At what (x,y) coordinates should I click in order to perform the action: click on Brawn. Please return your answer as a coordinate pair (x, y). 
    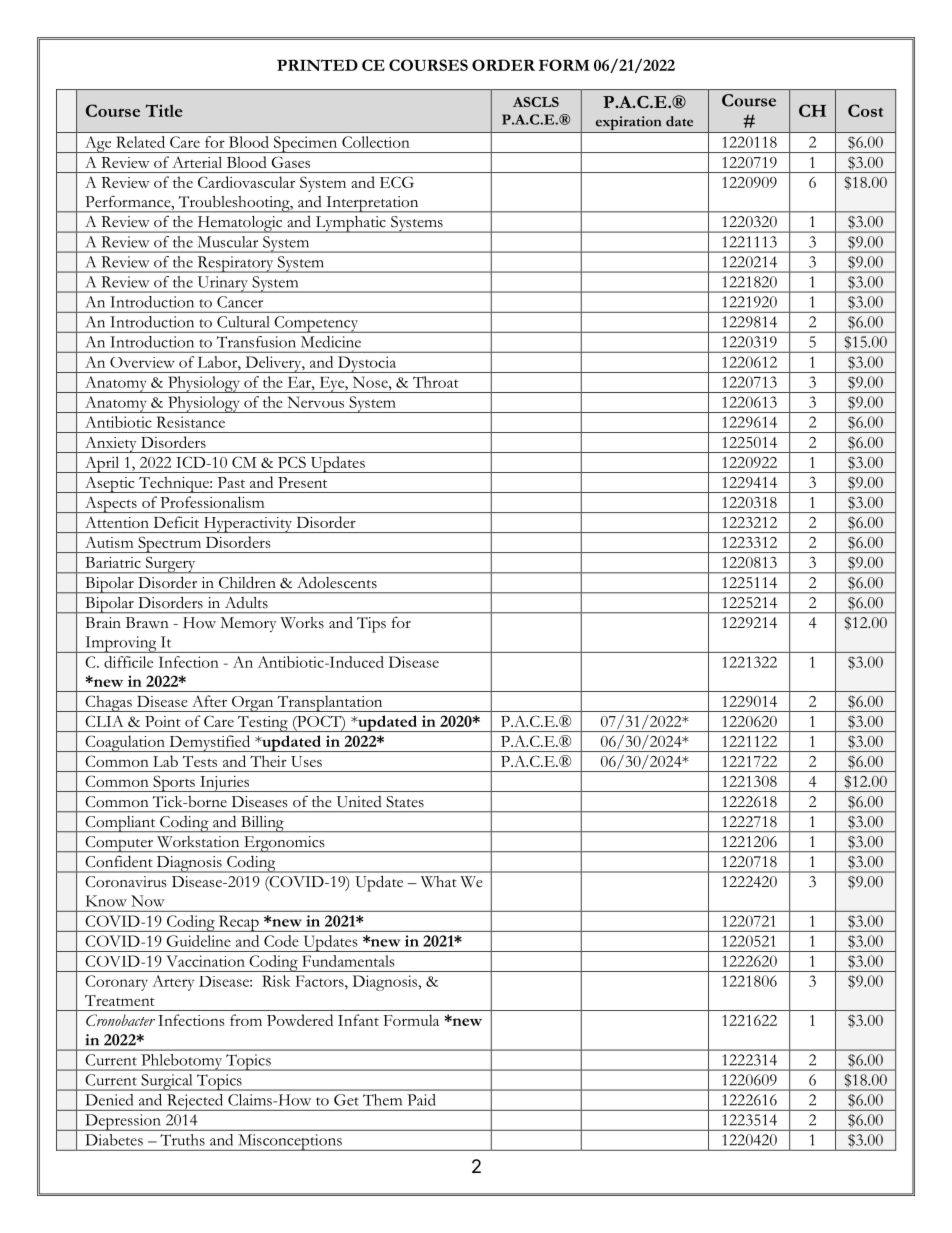
    Looking at the image, I should click on (147, 623).
